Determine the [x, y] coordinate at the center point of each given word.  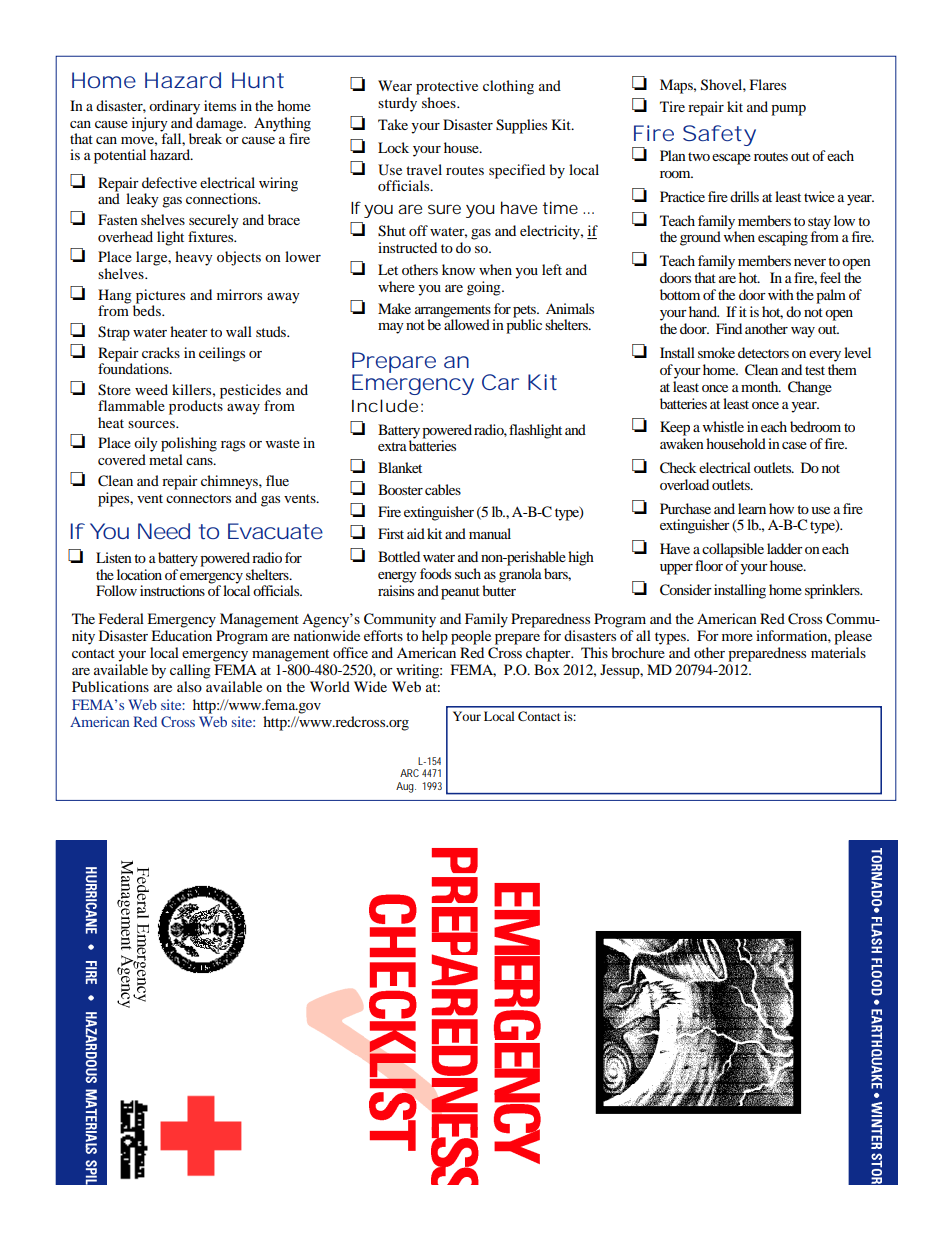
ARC [409, 773]
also [189, 686]
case [794, 445]
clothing [508, 87]
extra [392, 446]
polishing [189, 444]
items [220, 105]
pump [788, 110]
